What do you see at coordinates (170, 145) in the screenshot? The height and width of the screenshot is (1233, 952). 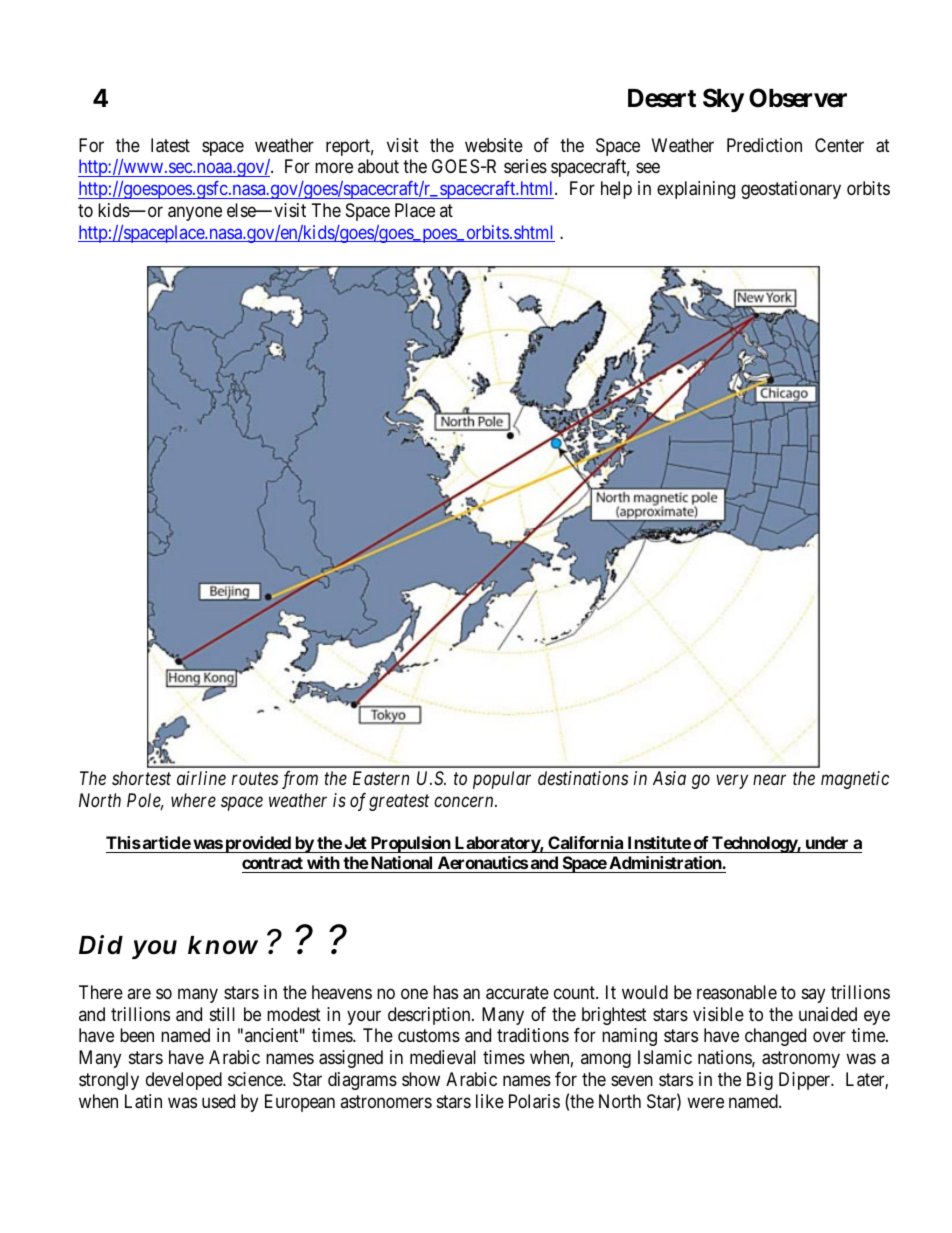 I see `latest` at bounding box center [170, 145].
